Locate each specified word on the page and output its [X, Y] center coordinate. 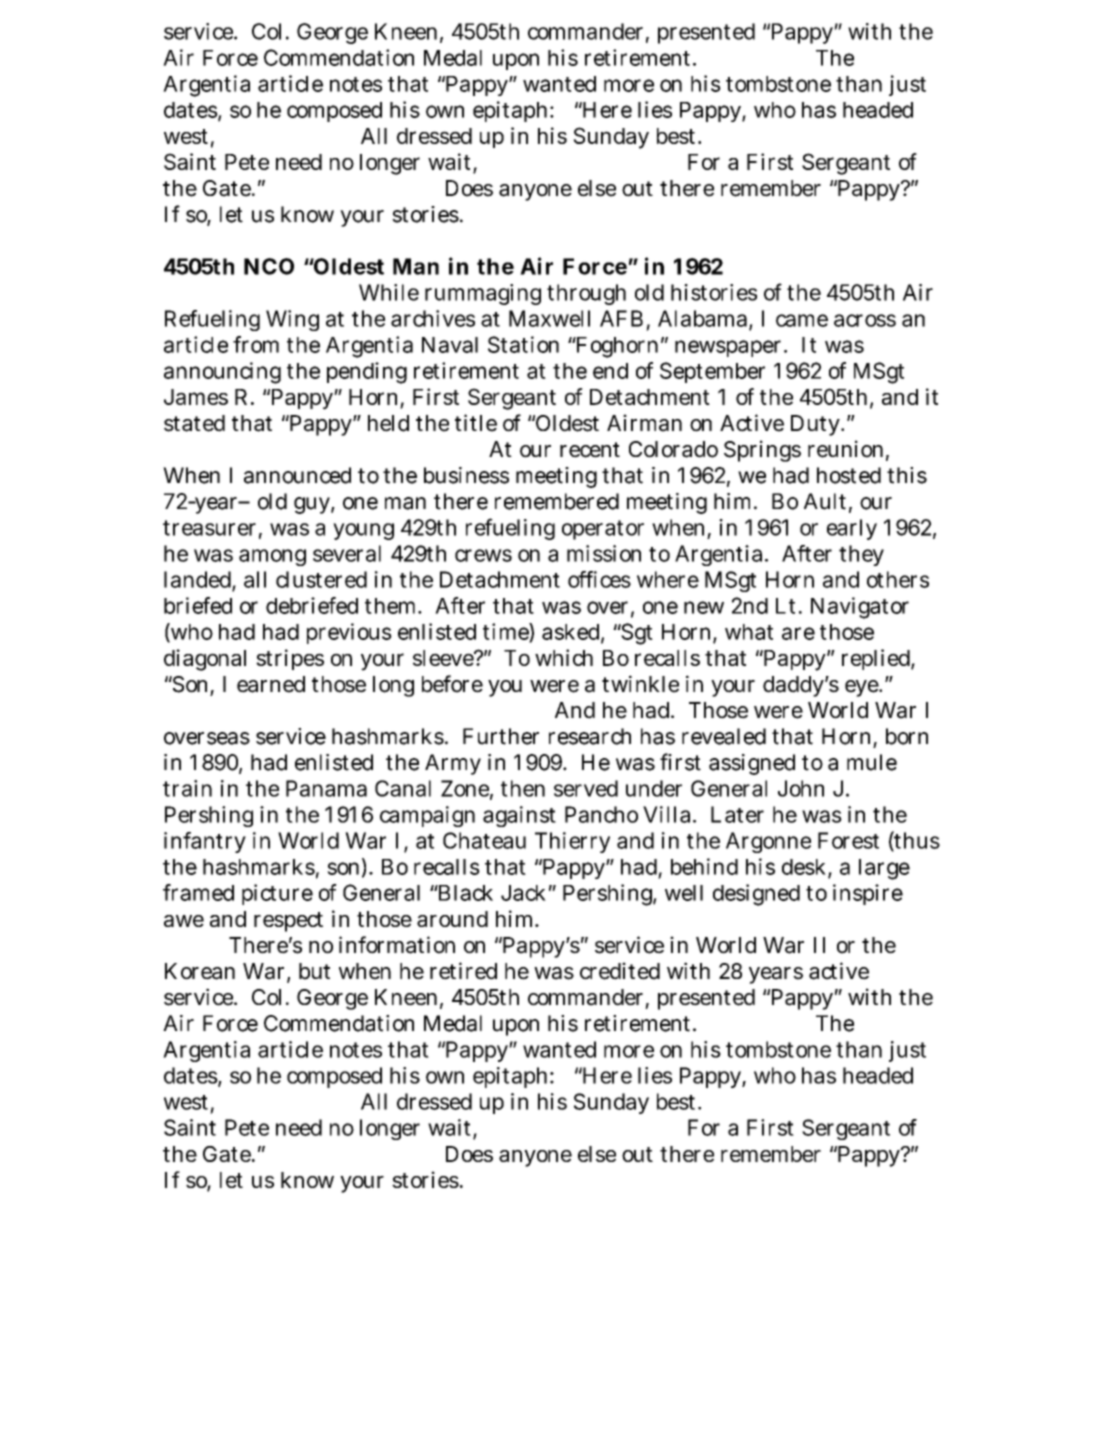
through [586, 294]
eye [863, 688]
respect [288, 922]
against [519, 816]
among [272, 557]
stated [194, 423]
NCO [269, 266]
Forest [848, 840]
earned [271, 684]
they [861, 555]
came [802, 320]
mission [604, 553]
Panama [326, 788]
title [476, 423]
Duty [817, 425]
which [564, 657]
